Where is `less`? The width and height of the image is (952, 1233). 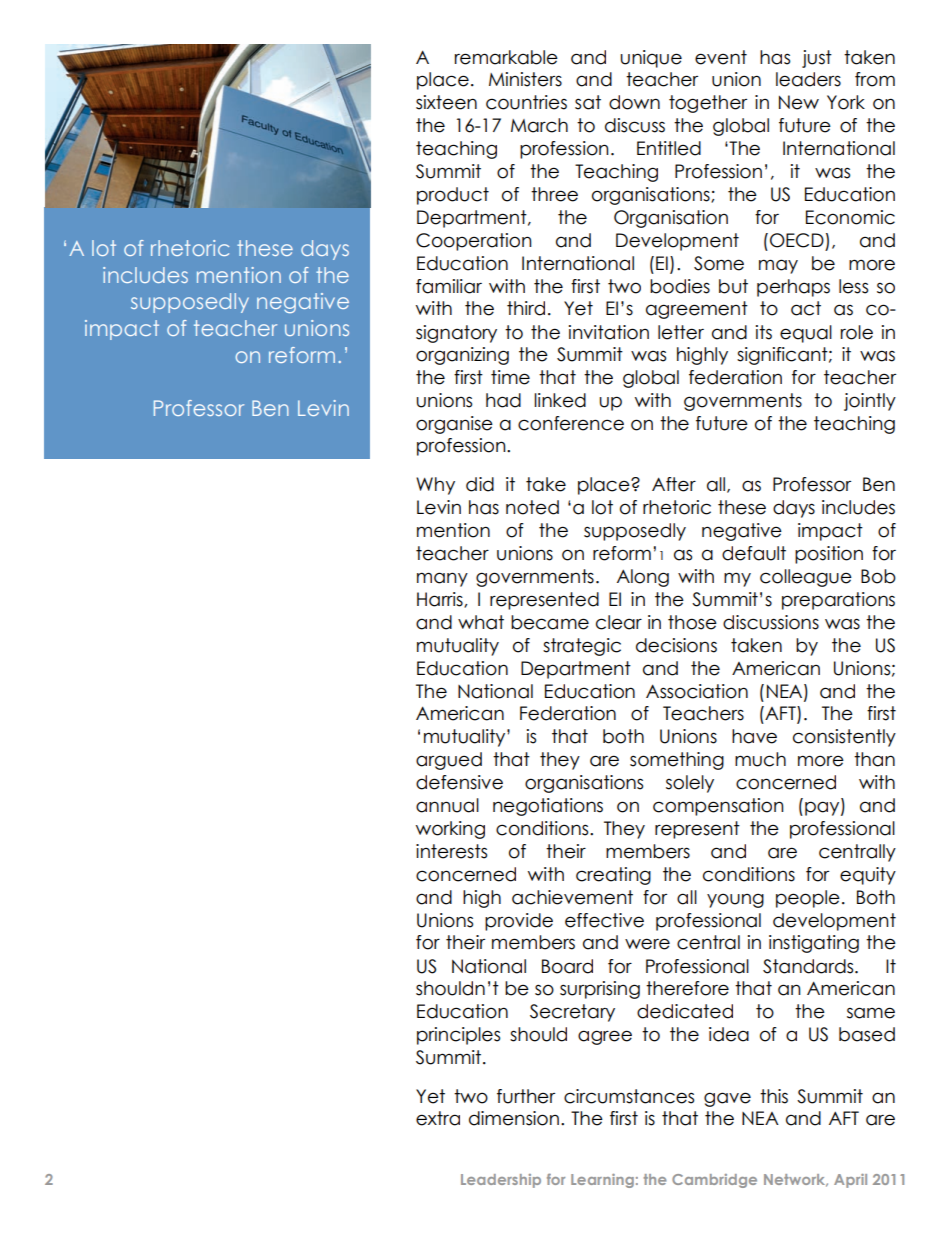 less is located at coordinates (853, 286).
